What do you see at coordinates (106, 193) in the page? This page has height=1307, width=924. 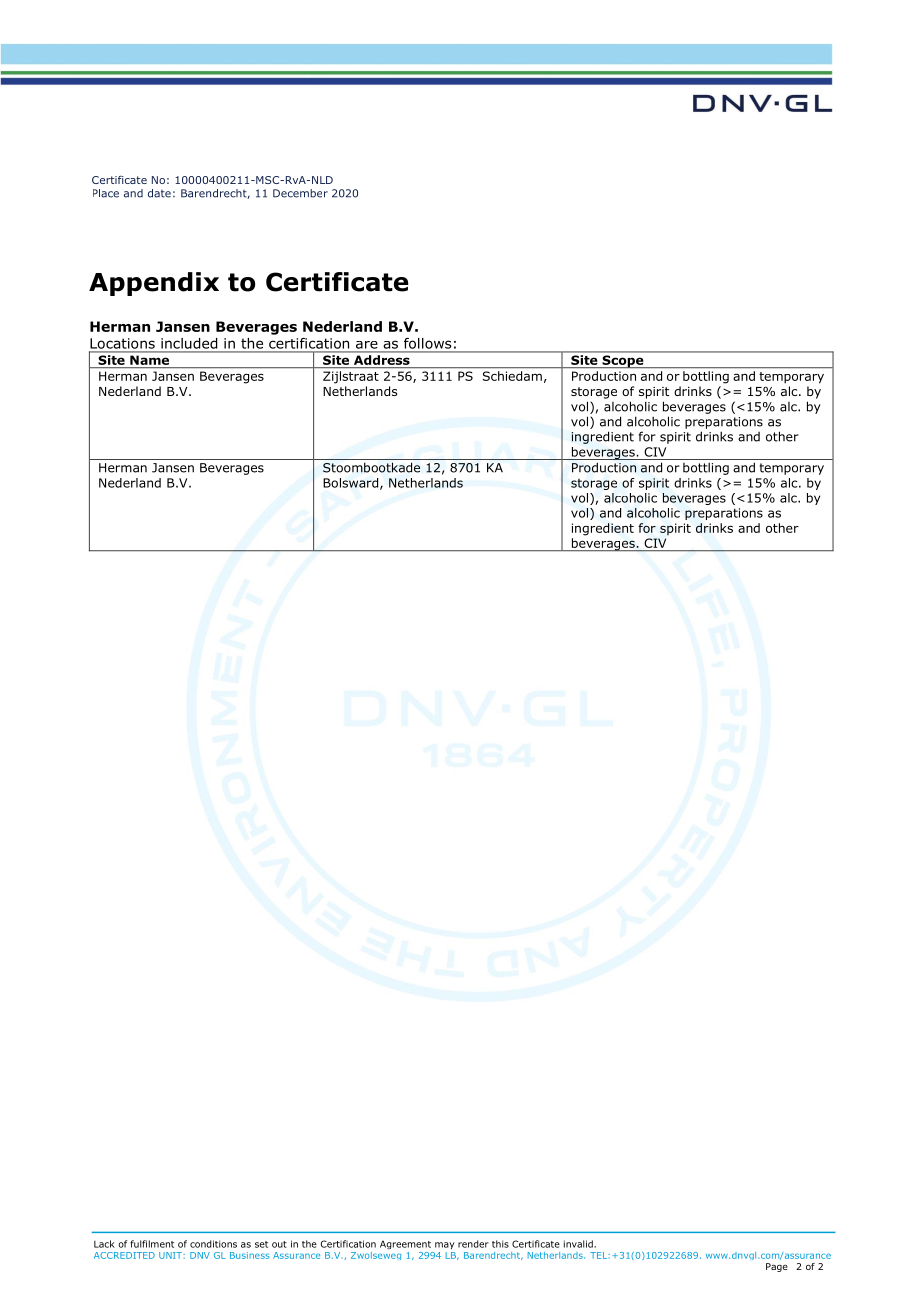 I see `Place` at bounding box center [106, 193].
